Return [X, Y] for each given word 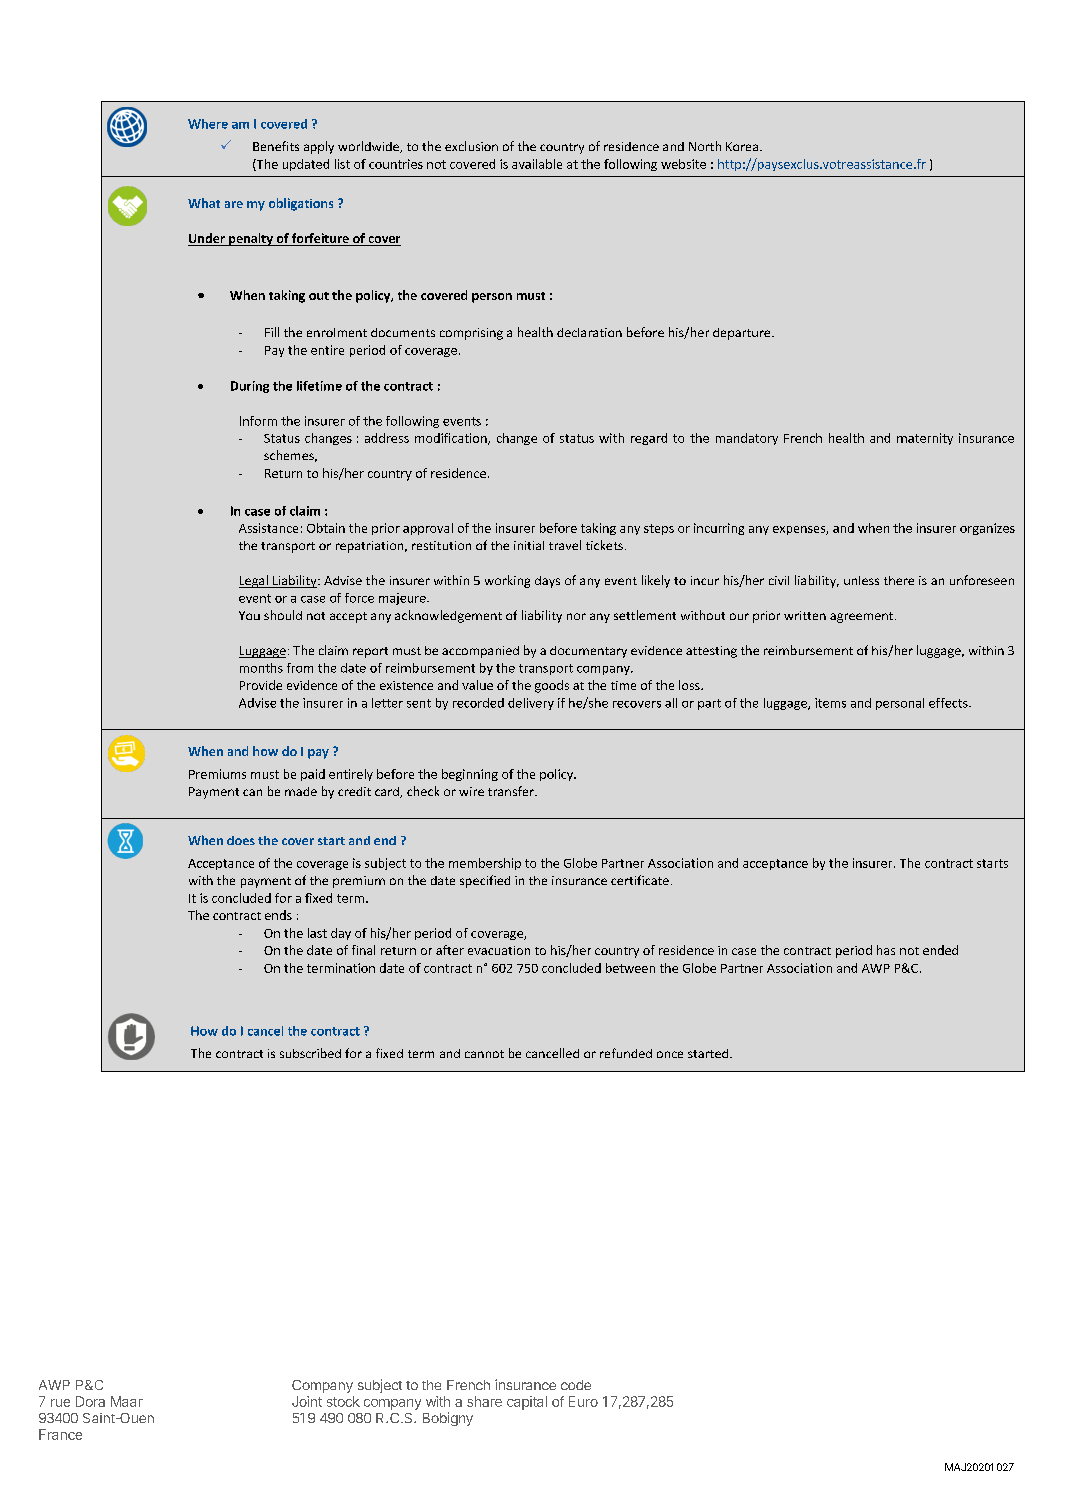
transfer [512, 791]
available [537, 164]
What [204, 203]
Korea [742, 146]
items [830, 703]
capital [527, 1403]
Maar [127, 1401]
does [241, 840]
